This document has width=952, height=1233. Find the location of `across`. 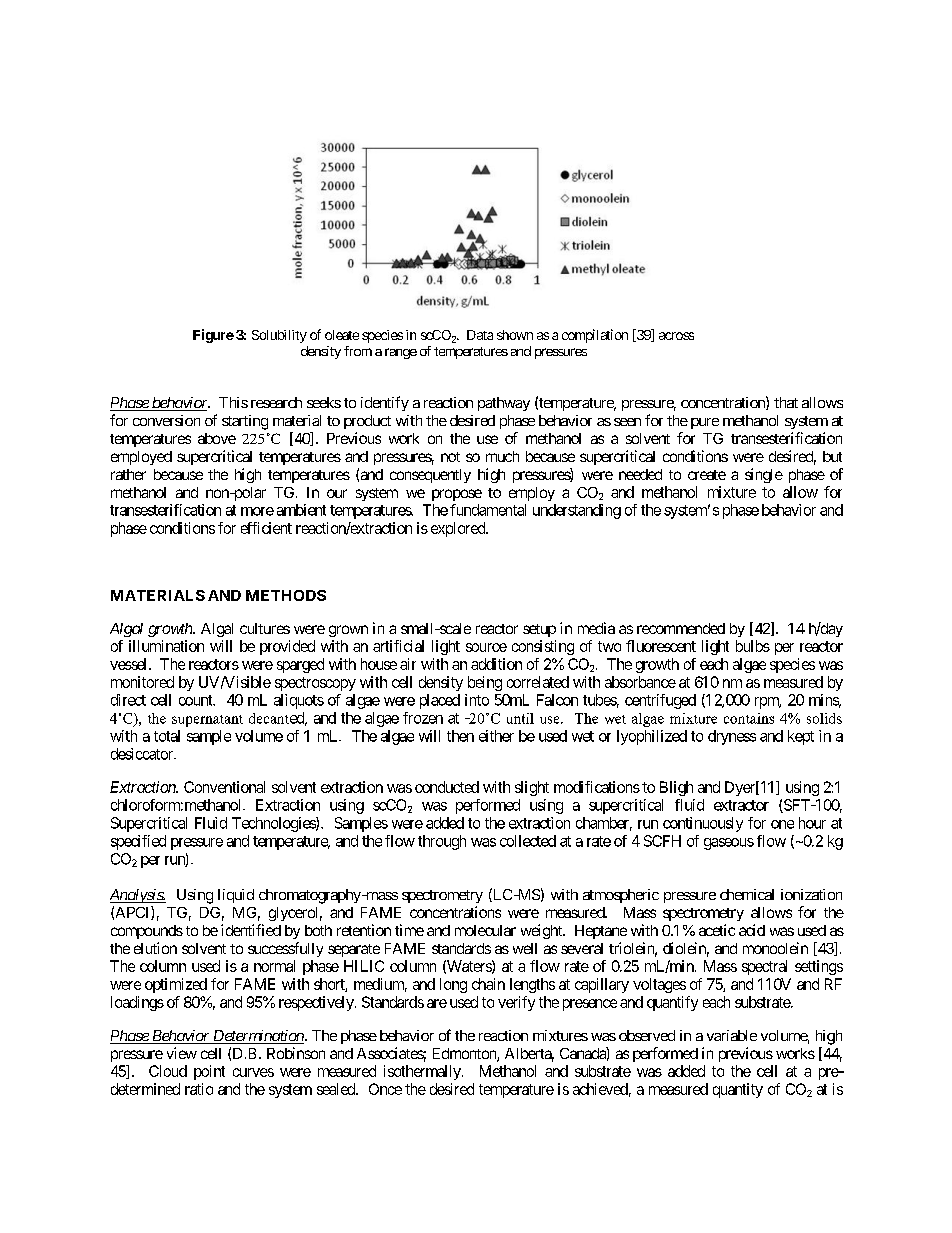

across is located at coordinates (676, 336).
